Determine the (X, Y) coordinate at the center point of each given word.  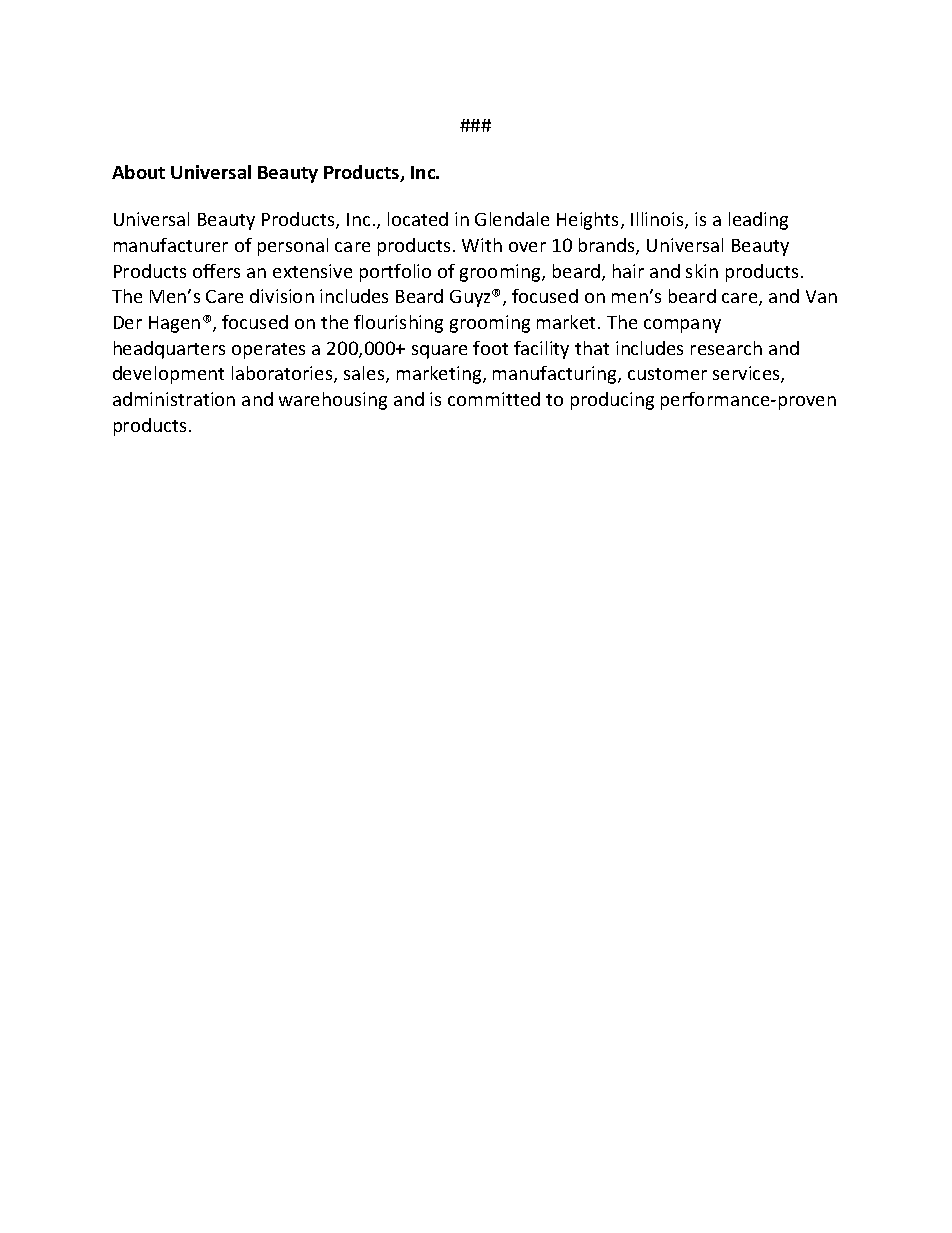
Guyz (471, 298)
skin (702, 271)
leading (758, 221)
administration (174, 399)
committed (494, 399)
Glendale (512, 219)
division (282, 296)
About (138, 172)
